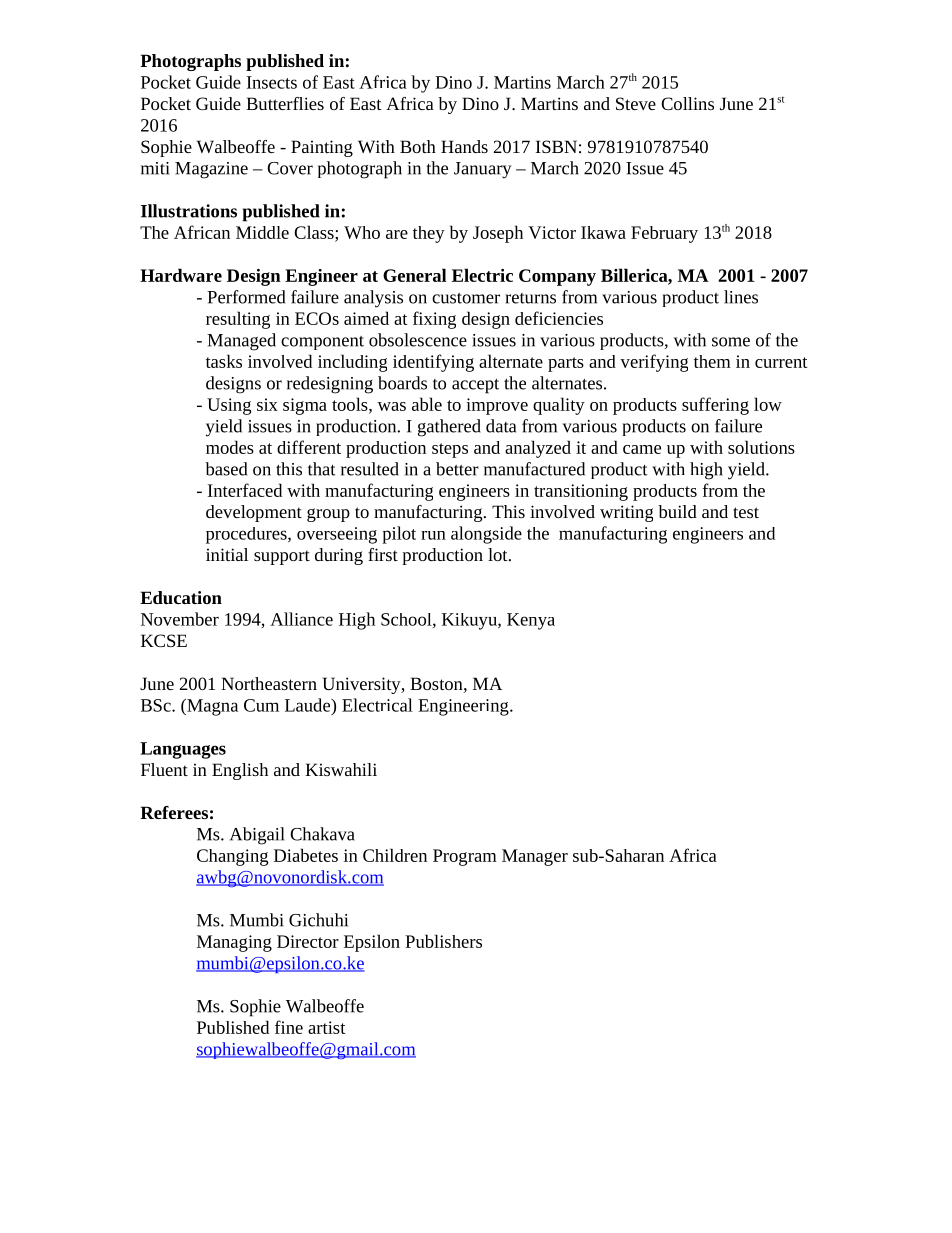 The image size is (952, 1233). Describe the element at coordinates (211, 170) in the page. I see `Magazine` at that location.
